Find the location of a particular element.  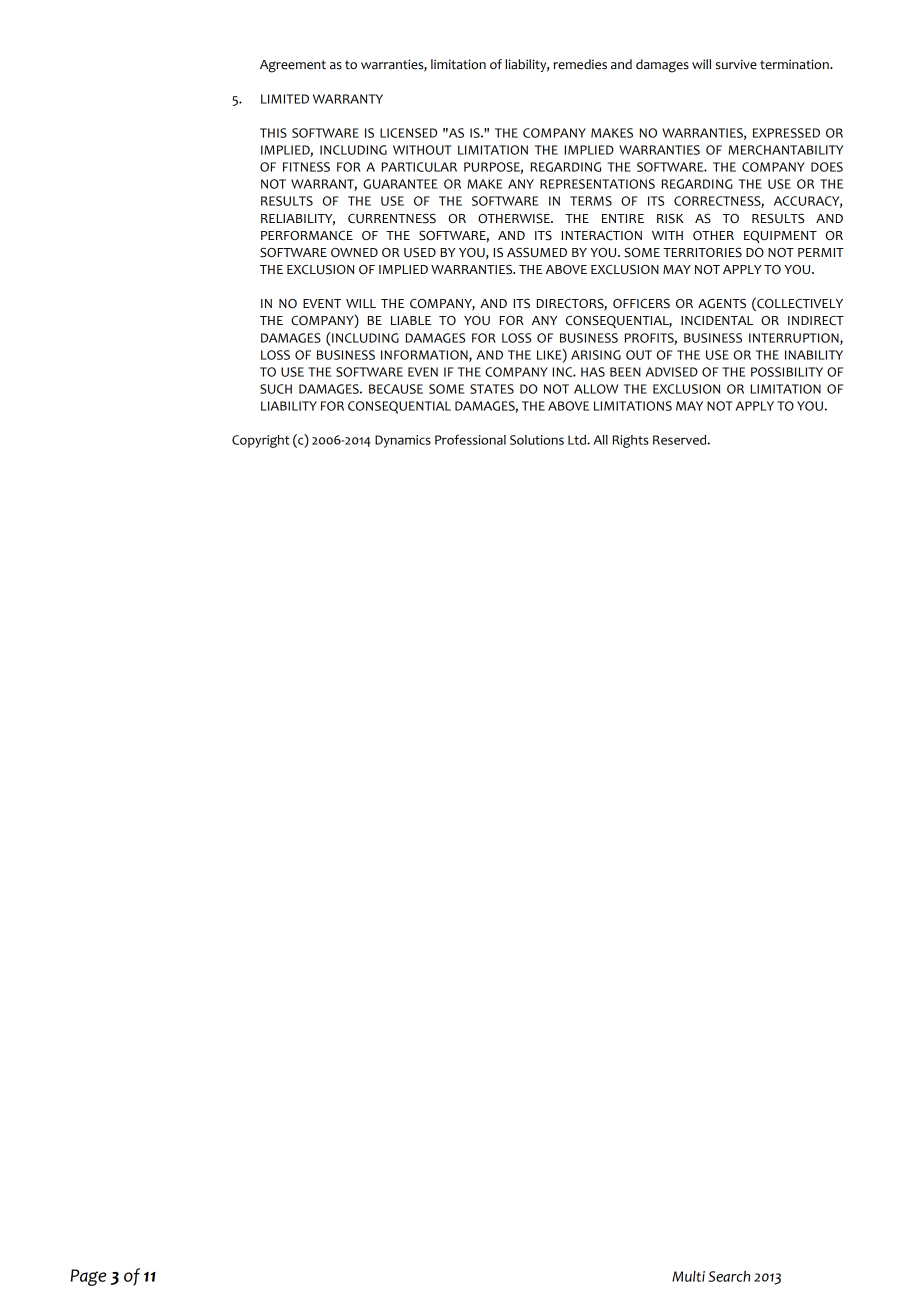

Page is located at coordinates (88, 1277).
